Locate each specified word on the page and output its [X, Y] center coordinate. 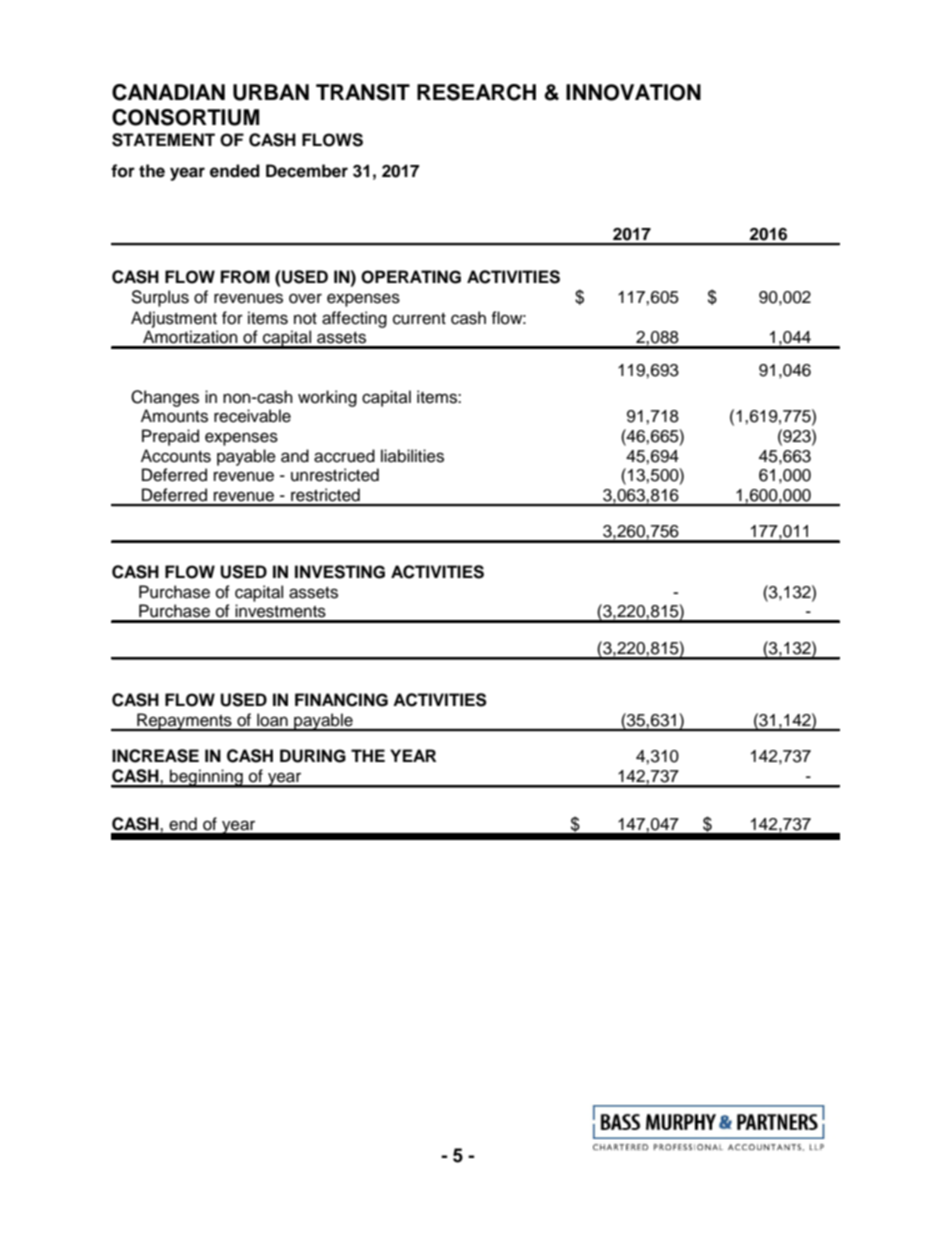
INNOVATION [633, 92]
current [419, 319]
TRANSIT [363, 92]
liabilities [412, 456]
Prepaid [170, 437]
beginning [206, 778]
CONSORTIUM [185, 117]
